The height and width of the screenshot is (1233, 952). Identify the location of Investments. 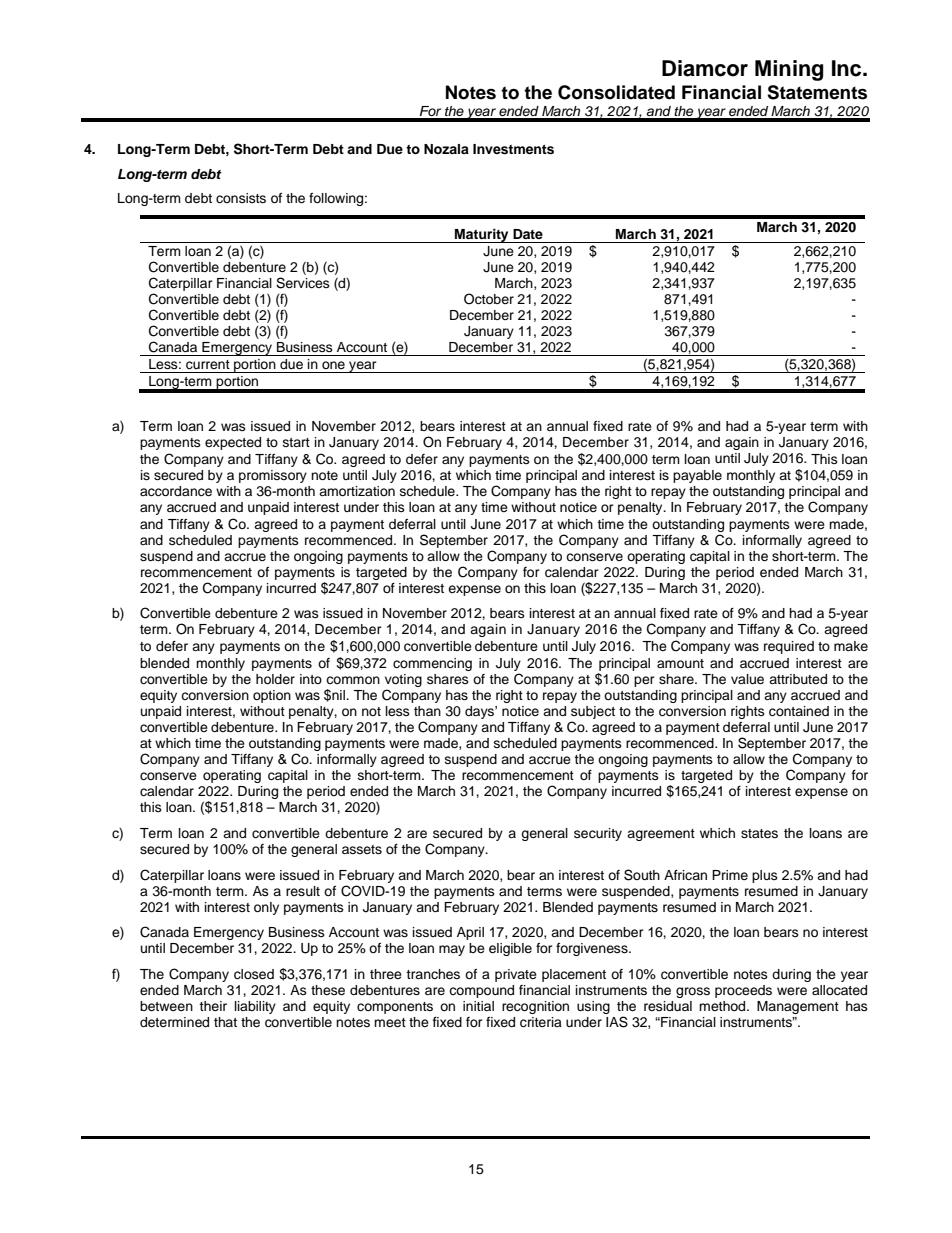
(513, 149).
